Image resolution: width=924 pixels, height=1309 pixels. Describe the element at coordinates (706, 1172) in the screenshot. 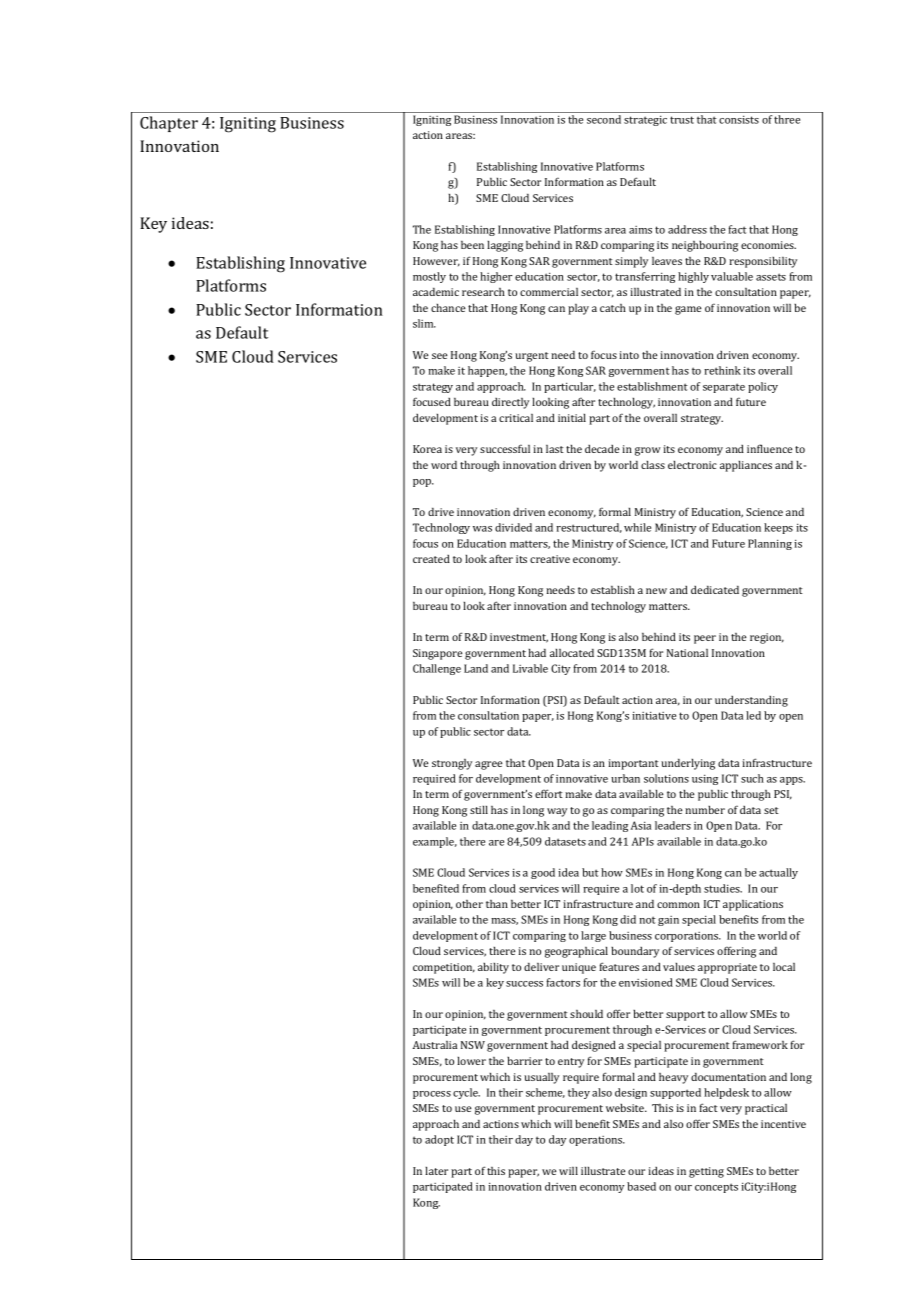

I see `getting` at that location.
